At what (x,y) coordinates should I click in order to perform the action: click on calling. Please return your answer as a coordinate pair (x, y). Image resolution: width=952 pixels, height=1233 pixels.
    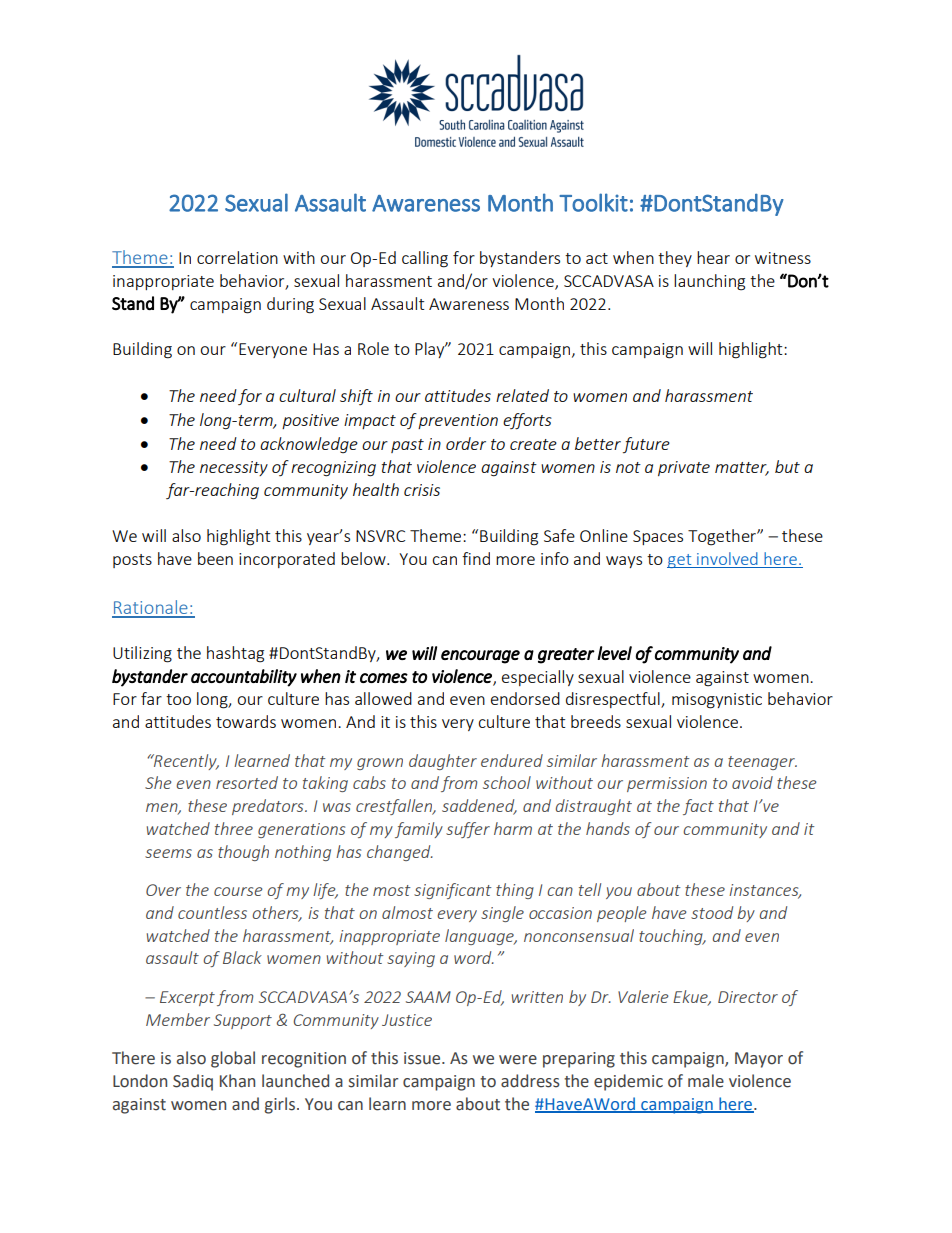
    Looking at the image, I should click on (425, 259).
